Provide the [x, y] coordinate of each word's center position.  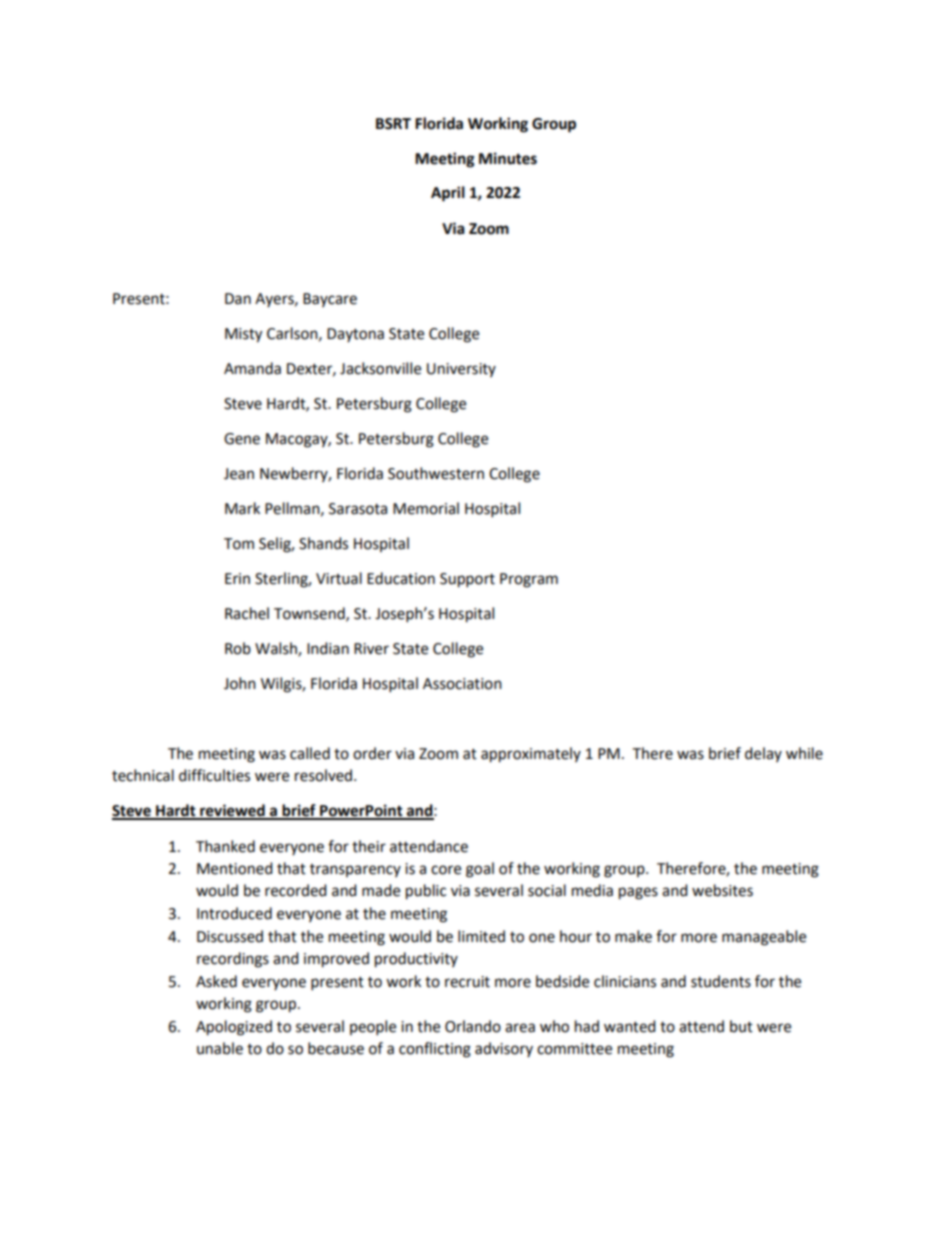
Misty [243, 335]
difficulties [214, 775]
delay [763, 754]
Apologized [234, 1028]
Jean [239, 474]
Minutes [508, 158]
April [448, 194]
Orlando [473, 1026]
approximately [531, 755]
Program [529, 580]
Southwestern [436, 473]
